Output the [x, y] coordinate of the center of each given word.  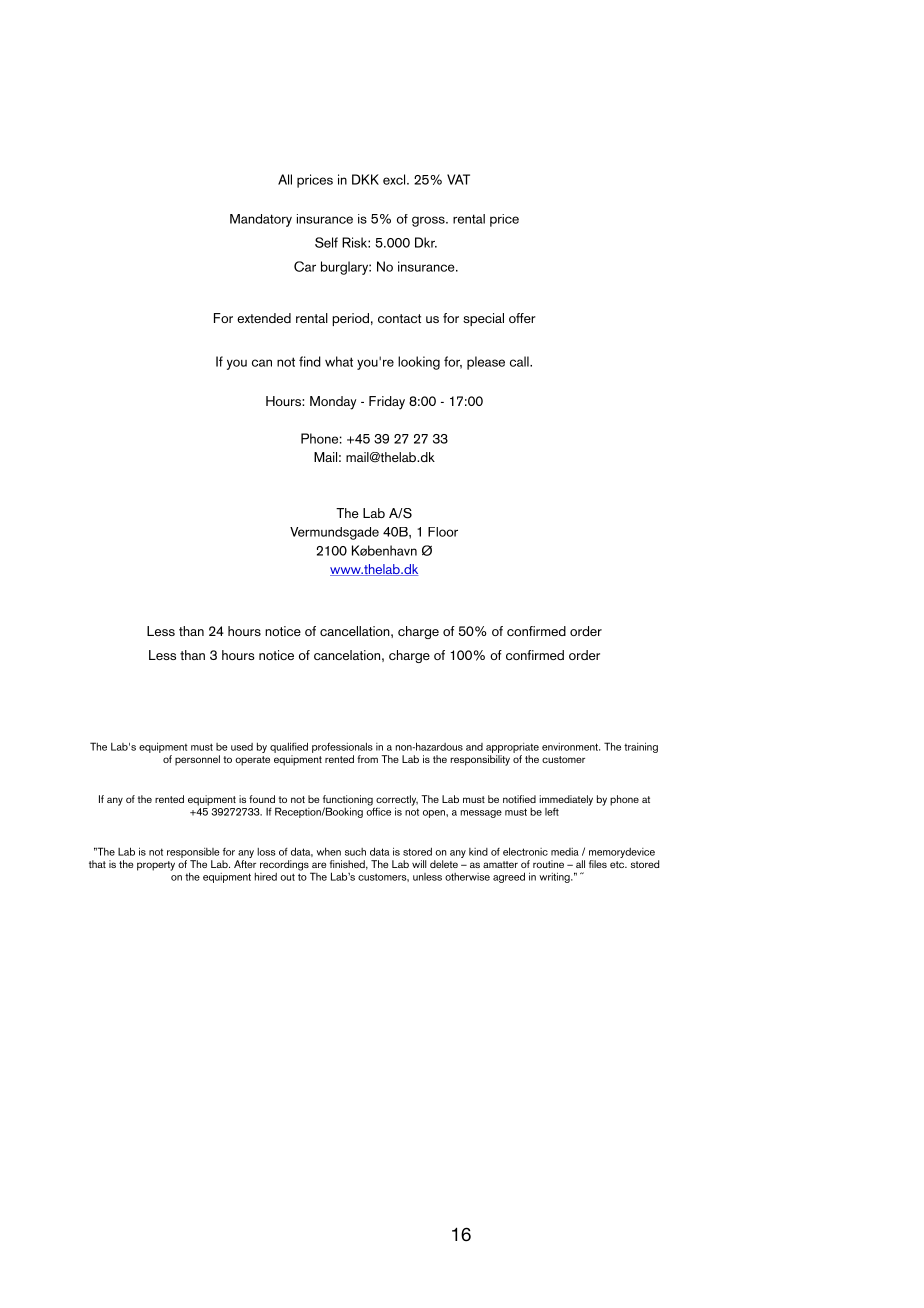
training [641, 747]
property [156, 866]
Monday [333, 403]
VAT [458, 179]
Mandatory [261, 220]
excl [395, 179]
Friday [387, 403]
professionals [342, 749]
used [242, 747]
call [520, 361]
